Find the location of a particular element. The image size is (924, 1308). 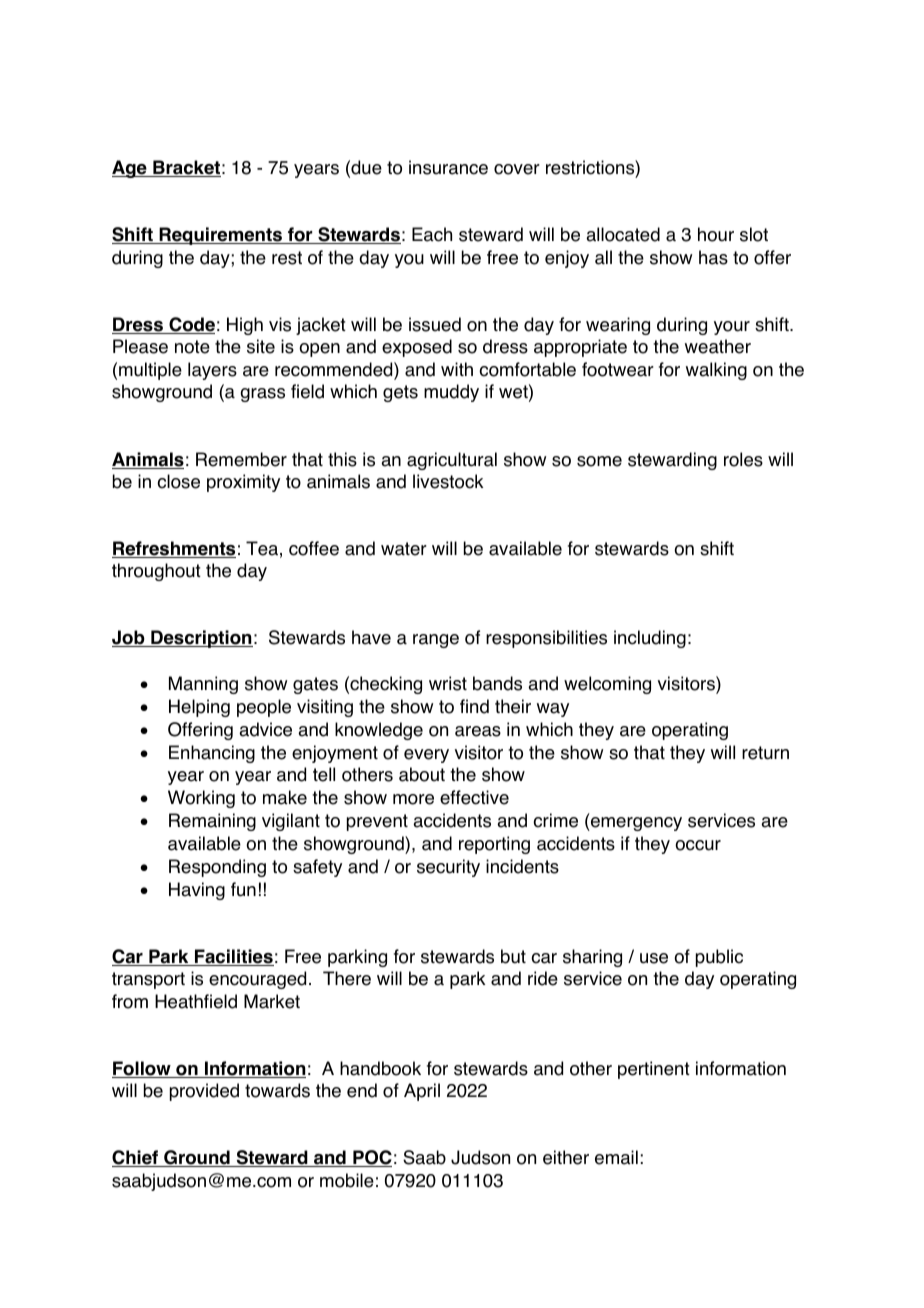

roles is located at coordinates (743, 459).
